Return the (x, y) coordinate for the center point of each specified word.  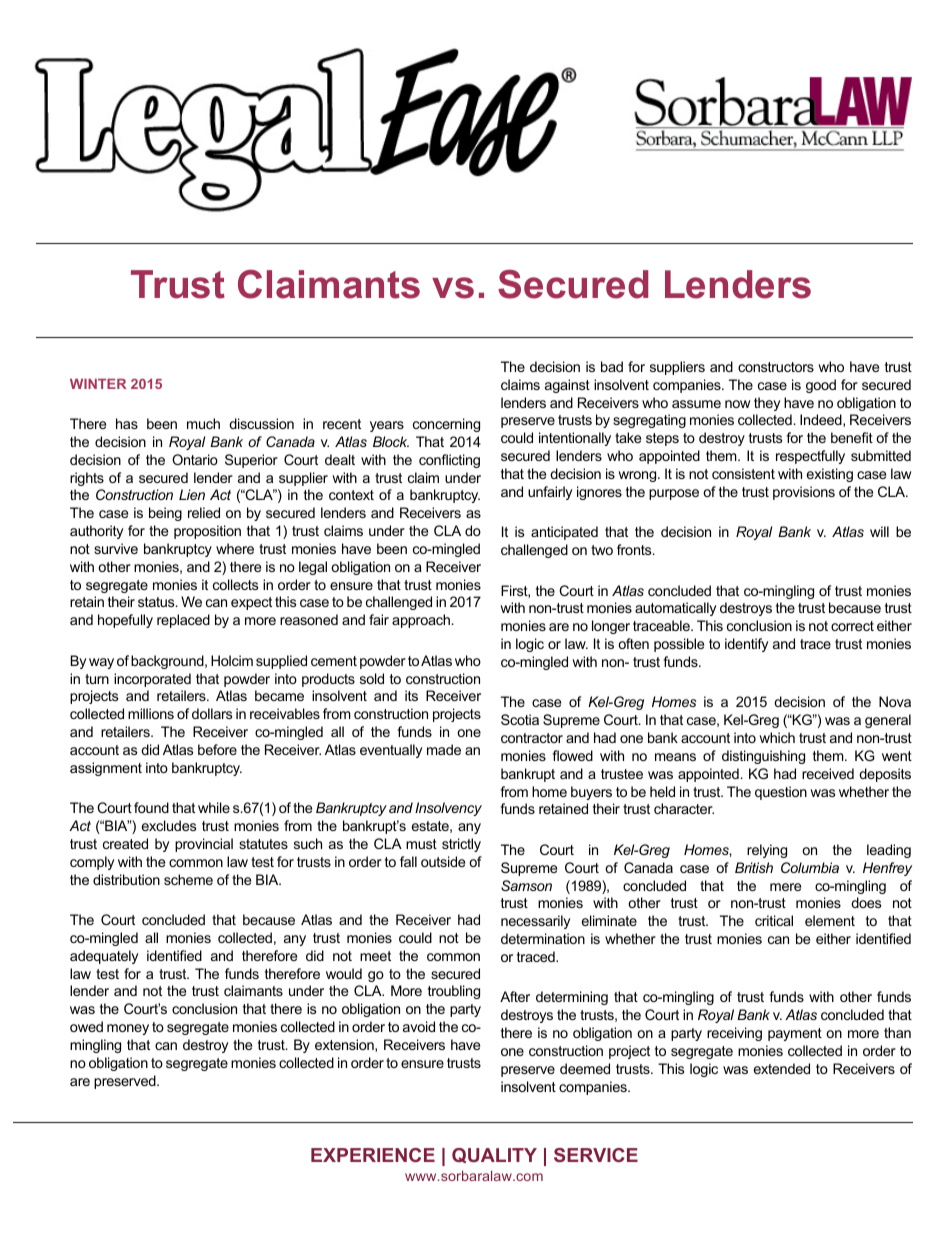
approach (421, 621)
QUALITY (494, 1155)
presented (567, 386)
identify (746, 645)
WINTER (98, 384)
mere (785, 887)
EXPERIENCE (373, 1155)
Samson (526, 885)
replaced (183, 621)
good (821, 386)
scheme (188, 879)
